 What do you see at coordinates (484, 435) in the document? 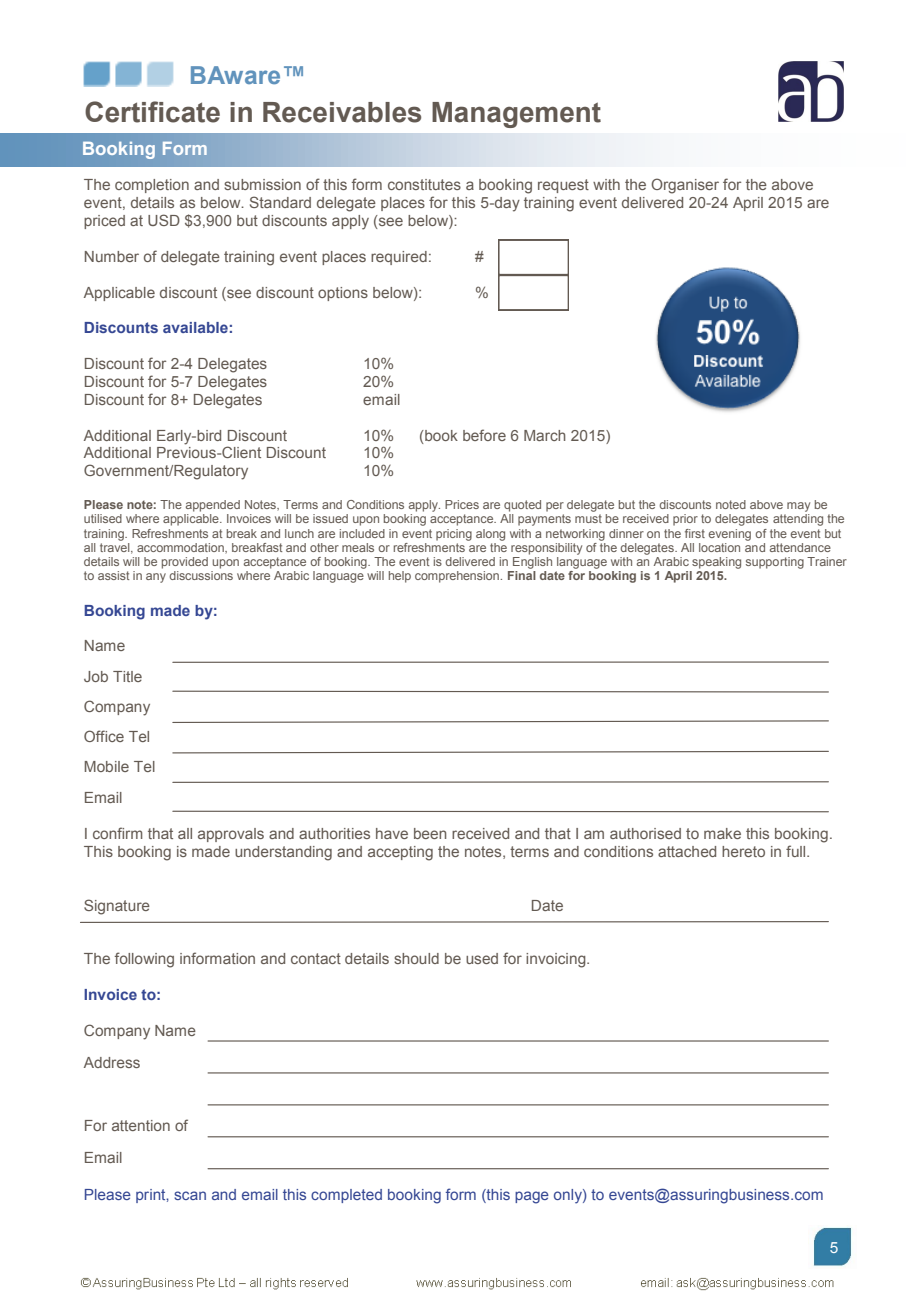
I see `before` at bounding box center [484, 435].
